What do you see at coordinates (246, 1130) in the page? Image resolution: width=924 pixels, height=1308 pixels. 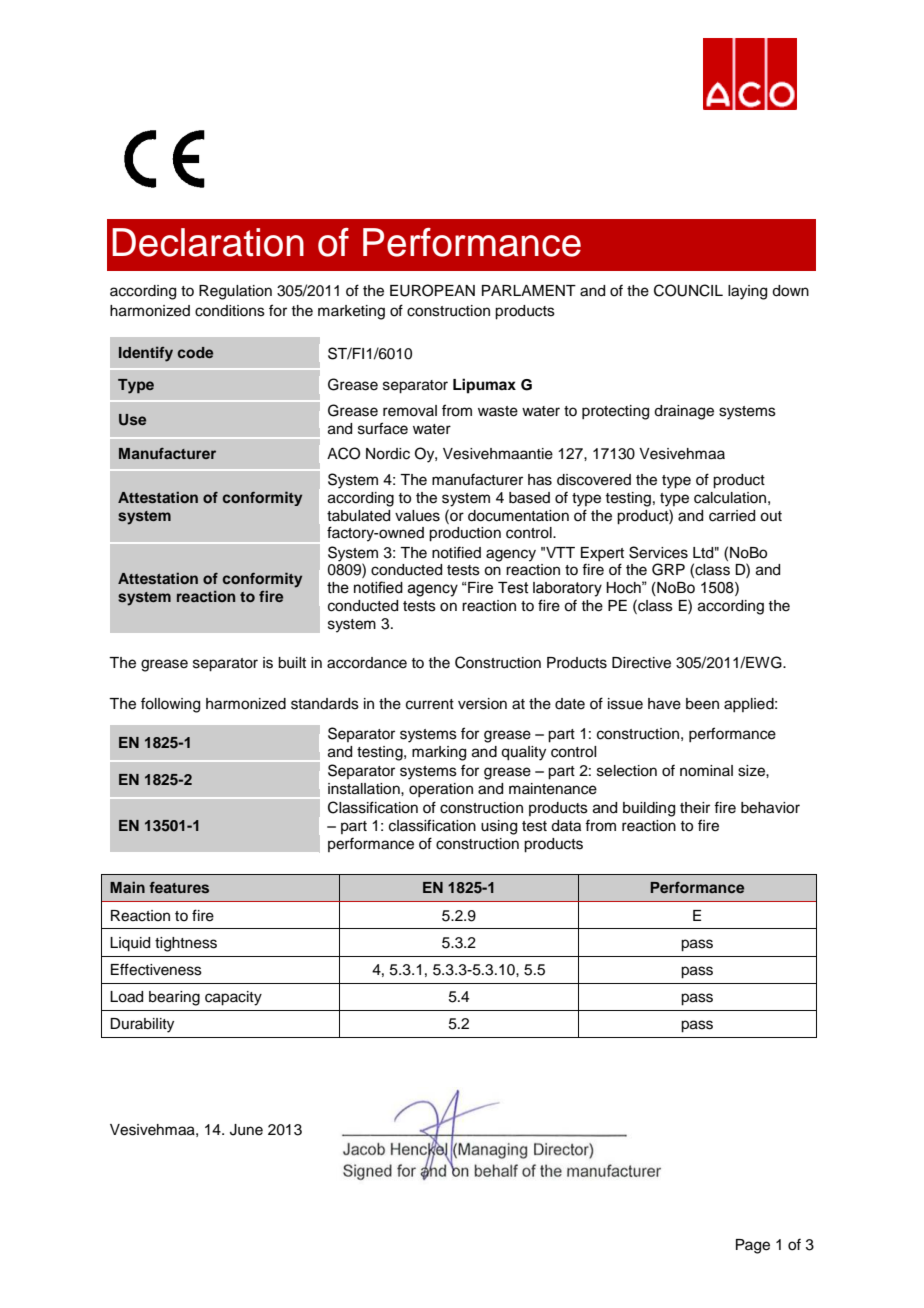 I see `June` at bounding box center [246, 1130].
